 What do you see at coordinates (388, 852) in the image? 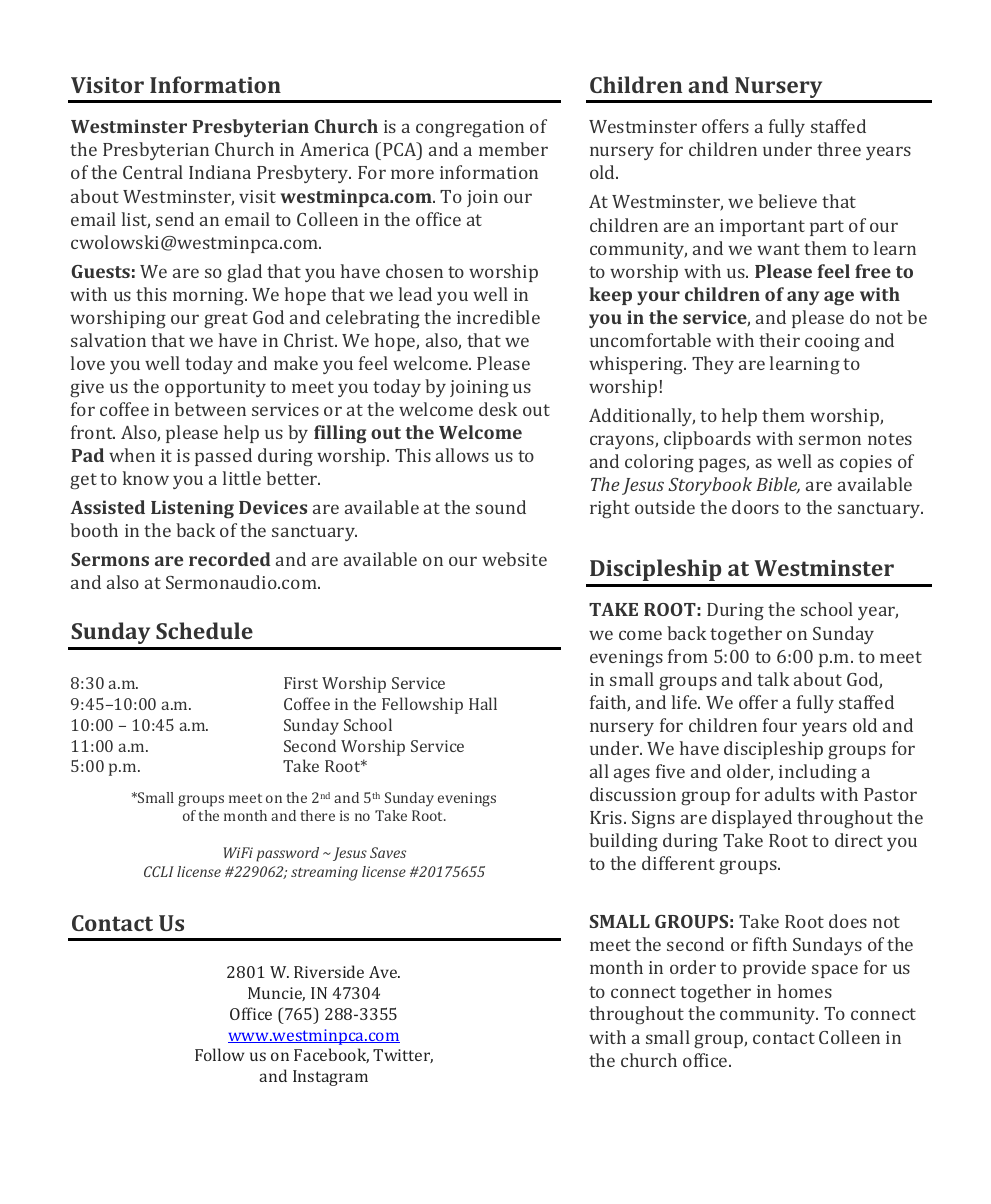
I see `Saves` at bounding box center [388, 852].
